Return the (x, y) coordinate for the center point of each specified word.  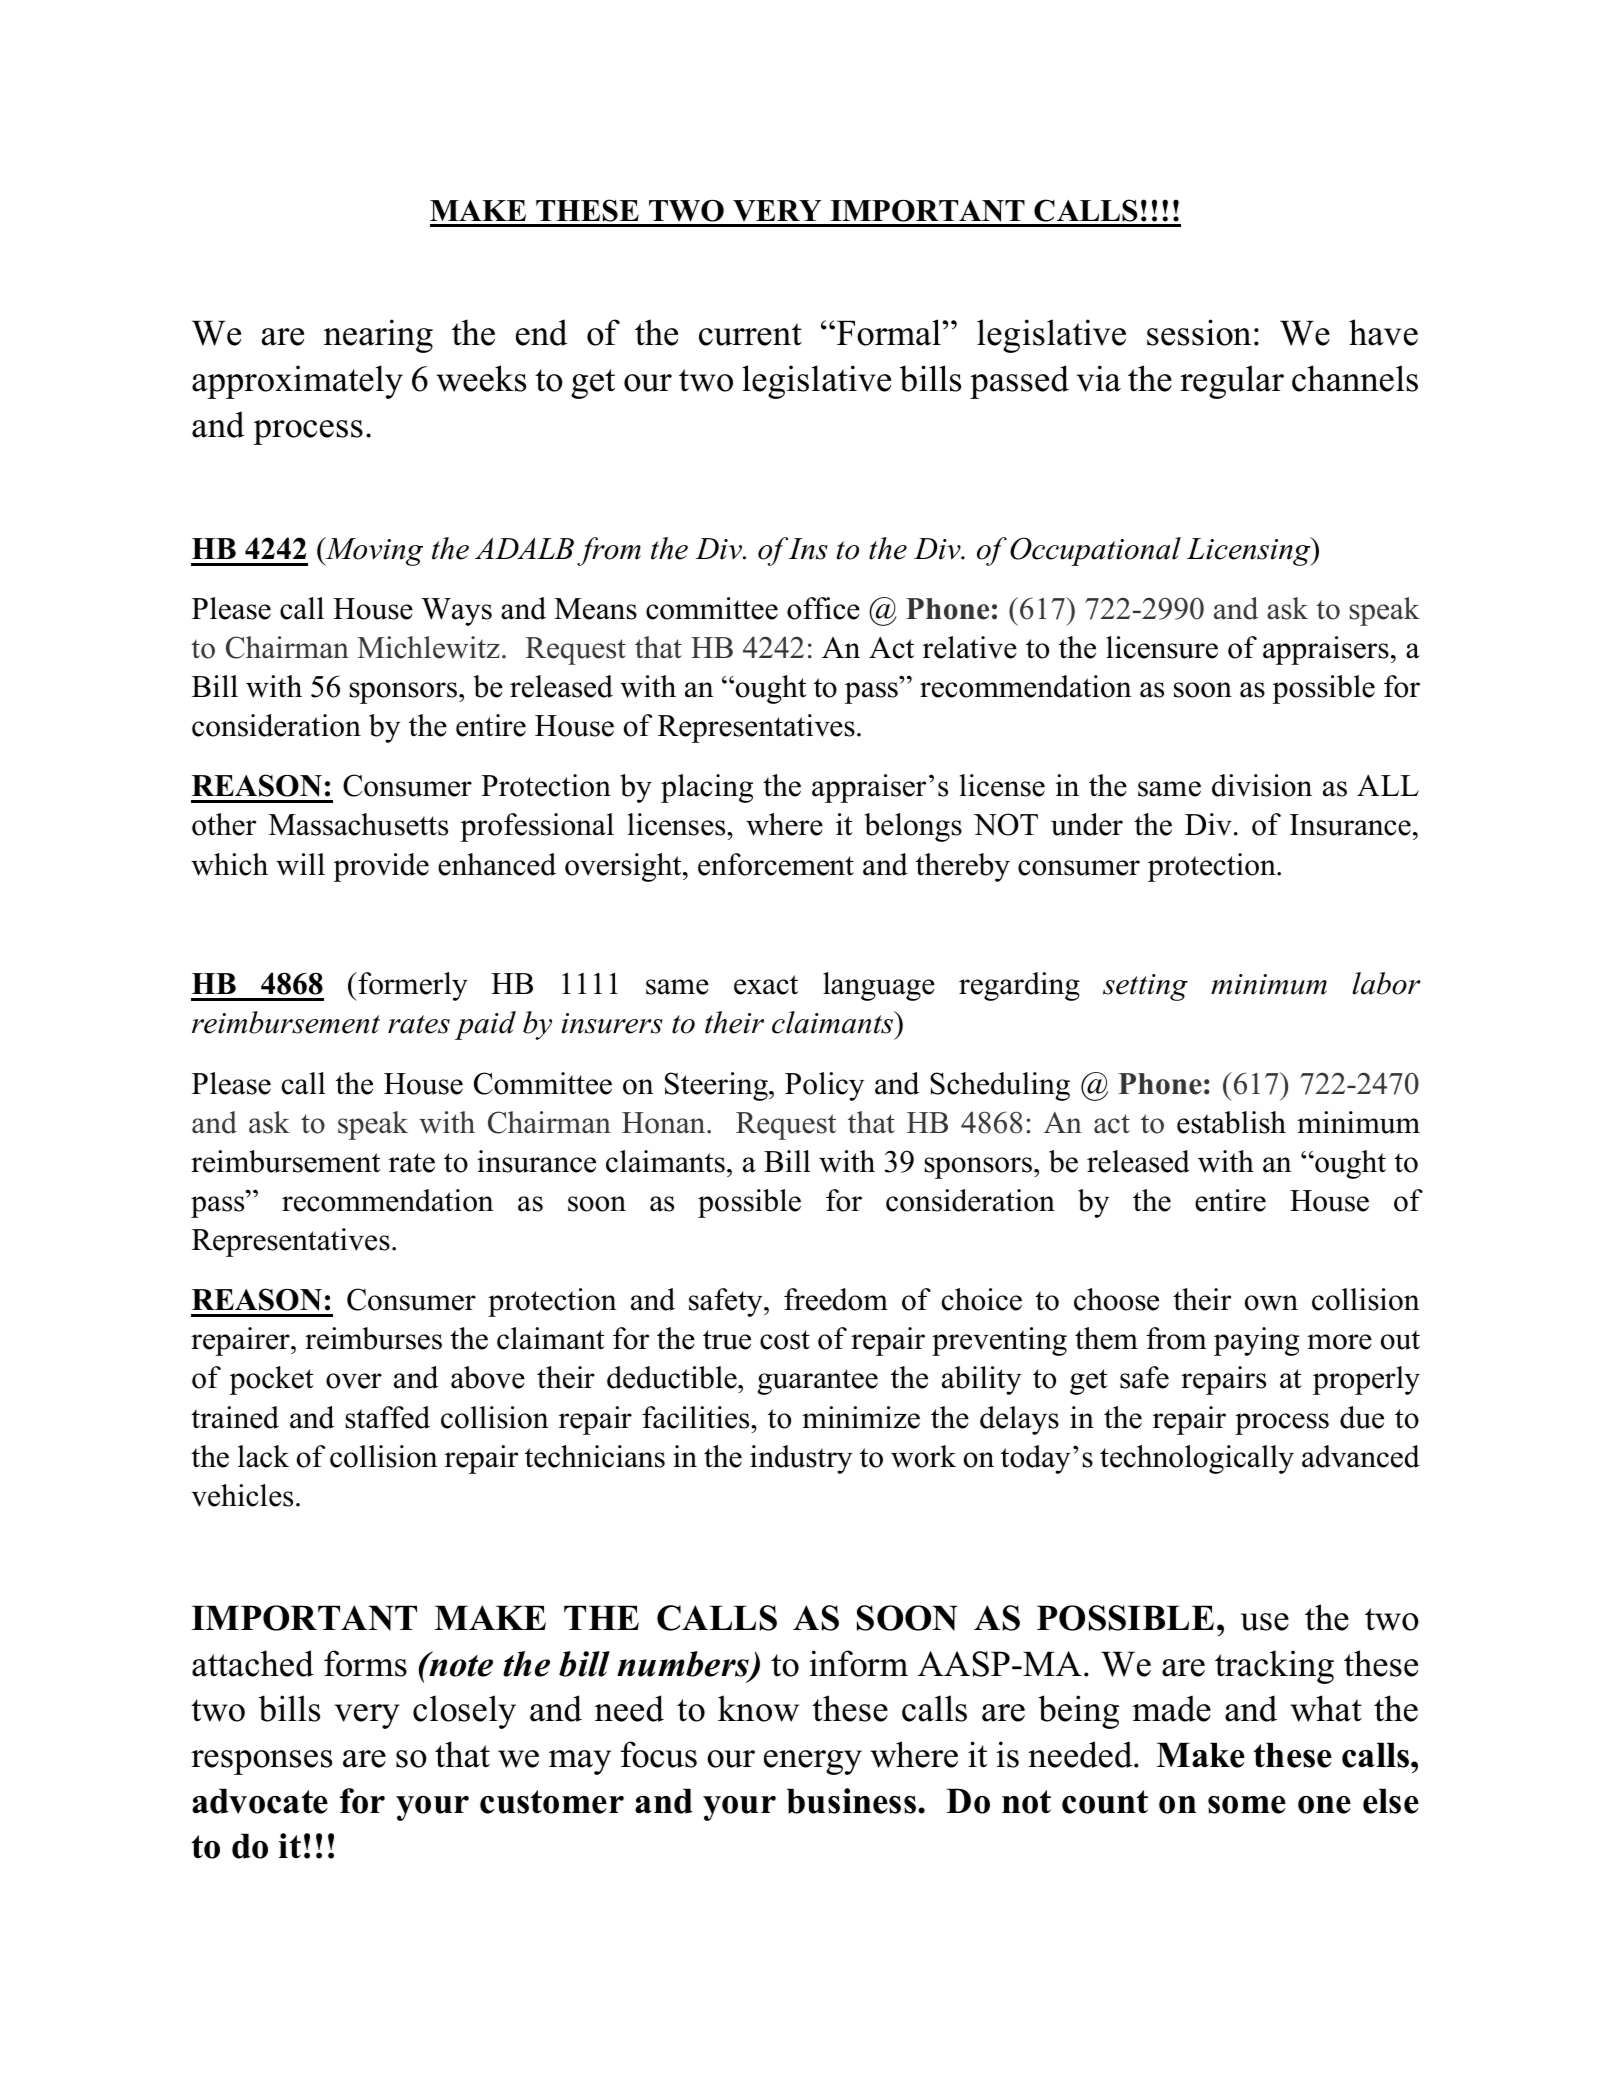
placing (707, 788)
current (750, 334)
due (1362, 1417)
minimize (861, 1417)
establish (1231, 1122)
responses (261, 1762)
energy (813, 1762)
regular (1232, 382)
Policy (824, 1086)
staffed (387, 1417)
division (1262, 785)
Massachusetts (358, 824)
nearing (378, 336)
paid (485, 1025)
